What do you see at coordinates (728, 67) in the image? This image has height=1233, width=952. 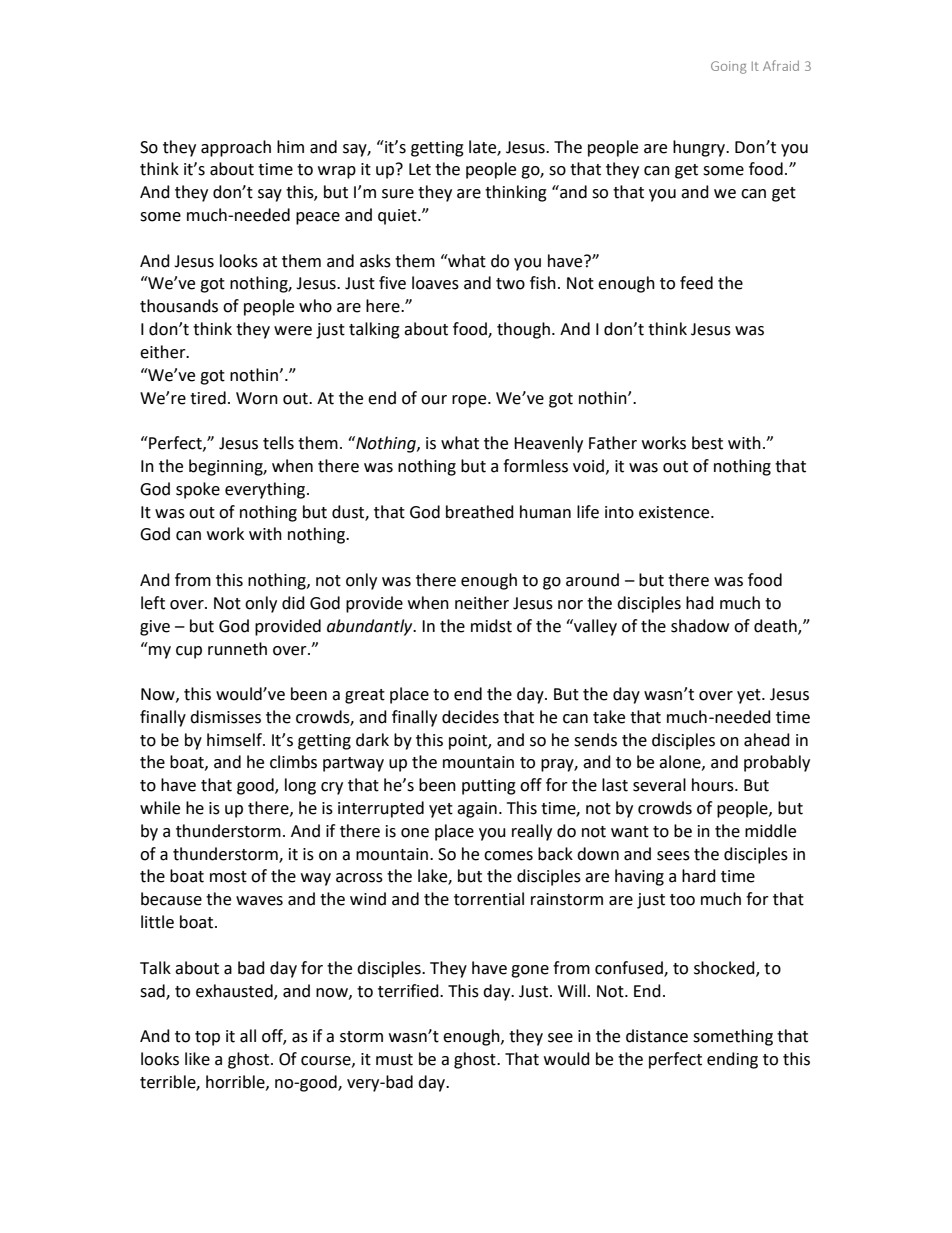 I see `Going` at bounding box center [728, 67].
